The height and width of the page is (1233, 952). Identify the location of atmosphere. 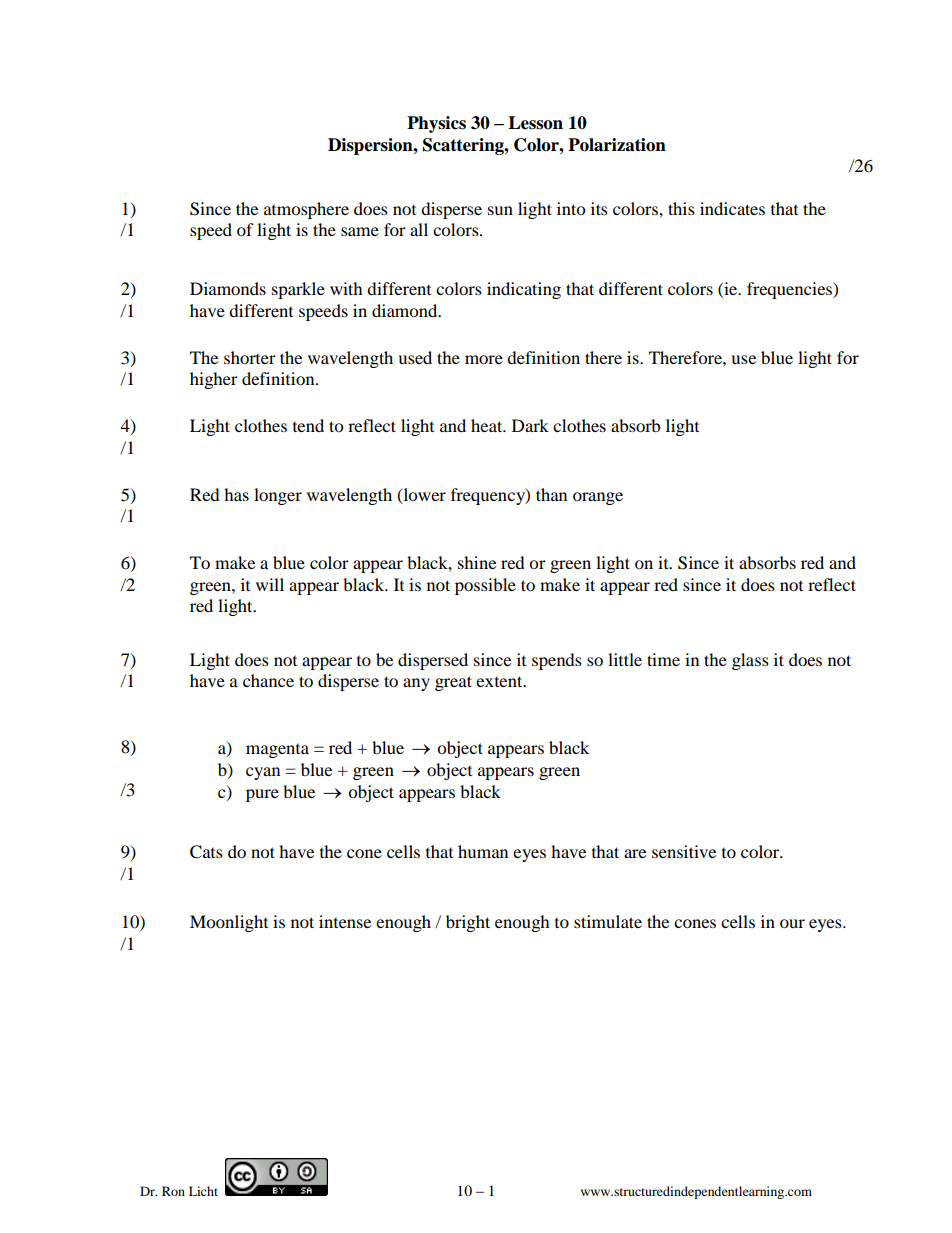
(306, 210).
